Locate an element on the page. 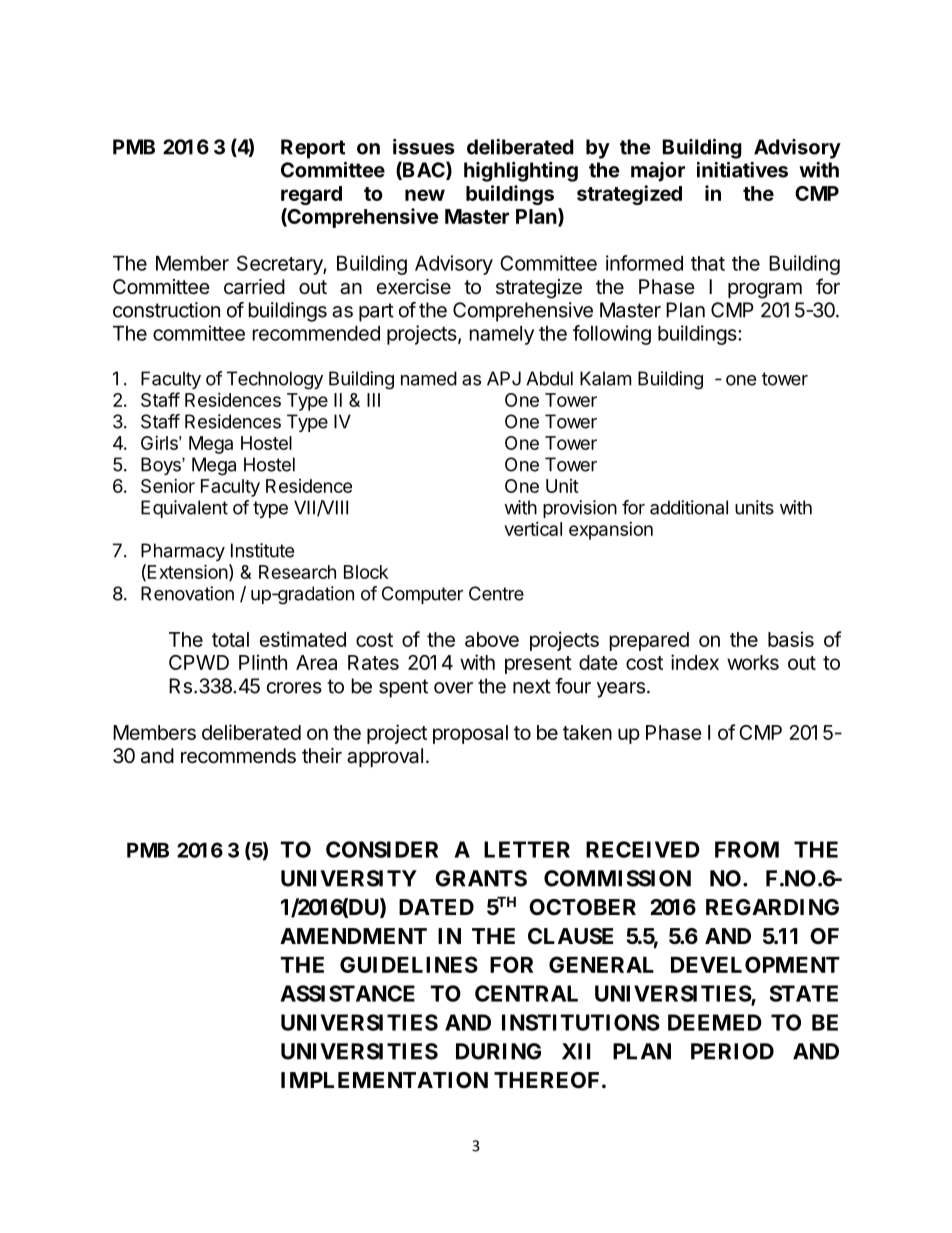  total is located at coordinates (230, 639).
